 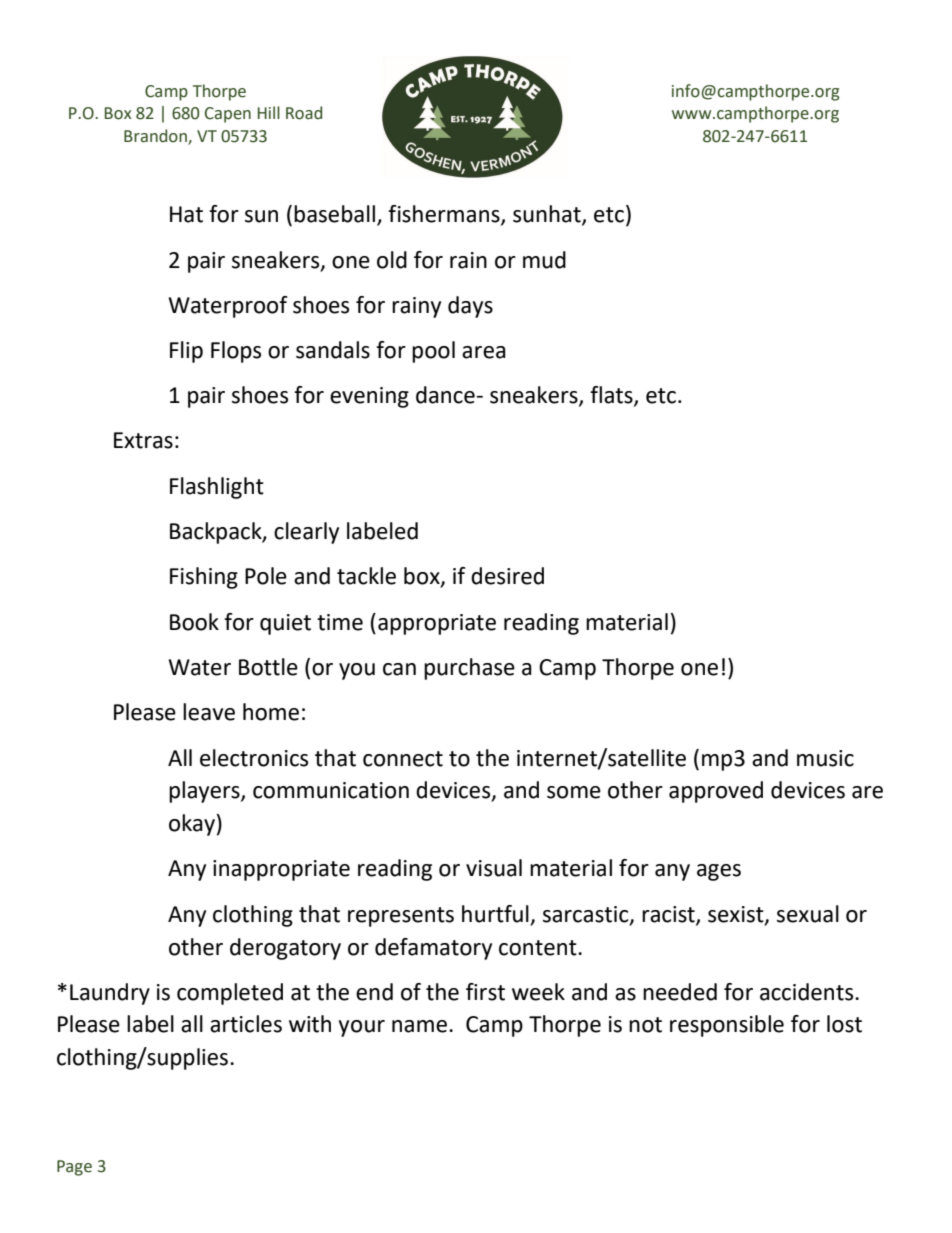 I want to click on okay, so click(x=192, y=825).
